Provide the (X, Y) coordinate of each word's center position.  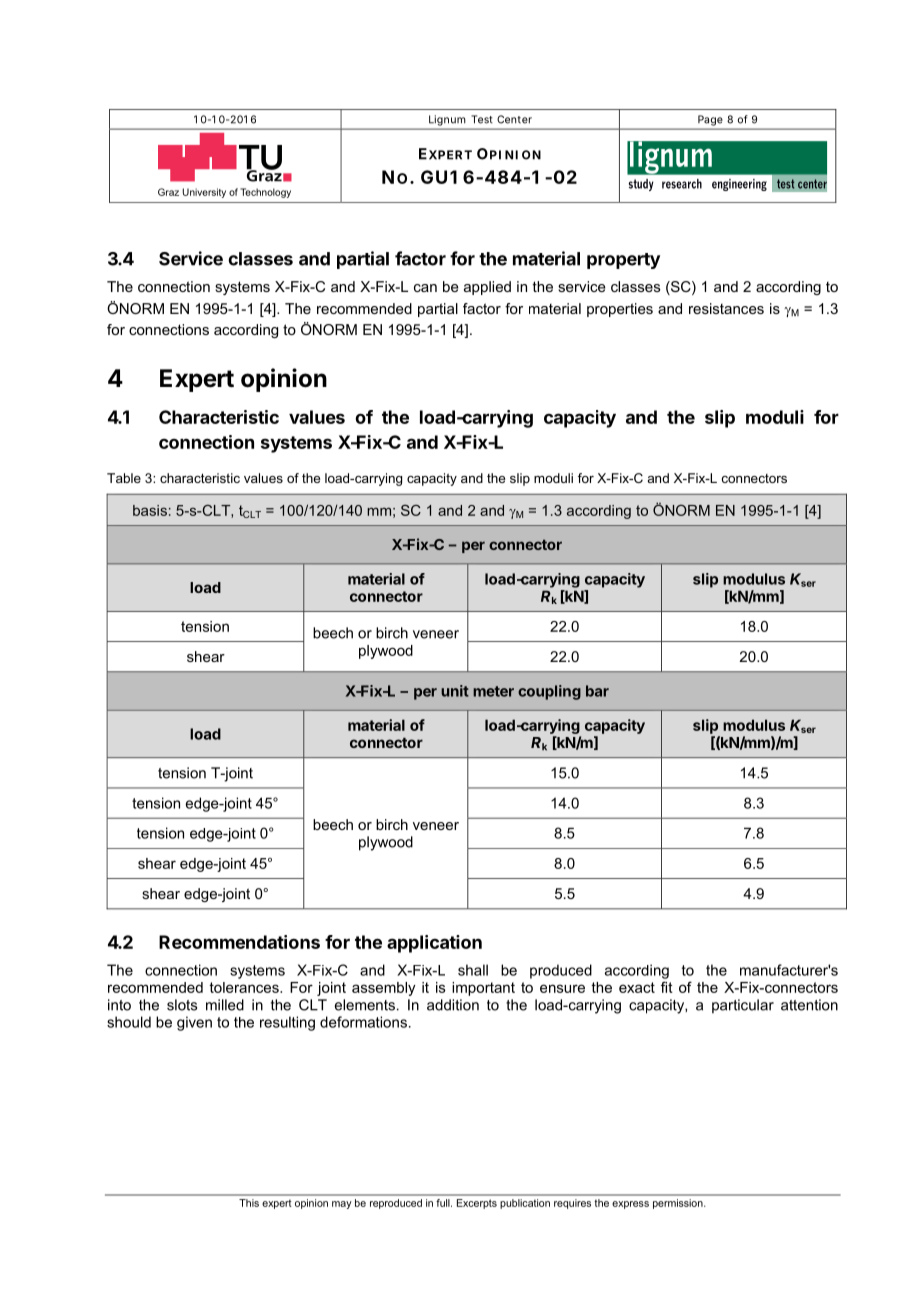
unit (455, 691)
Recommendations (239, 942)
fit (667, 987)
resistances (726, 308)
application (434, 944)
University (204, 193)
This (249, 1203)
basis (150, 510)
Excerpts (477, 1204)
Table (124, 478)
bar (597, 691)
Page (710, 120)
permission (679, 1204)
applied (487, 288)
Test (482, 119)
